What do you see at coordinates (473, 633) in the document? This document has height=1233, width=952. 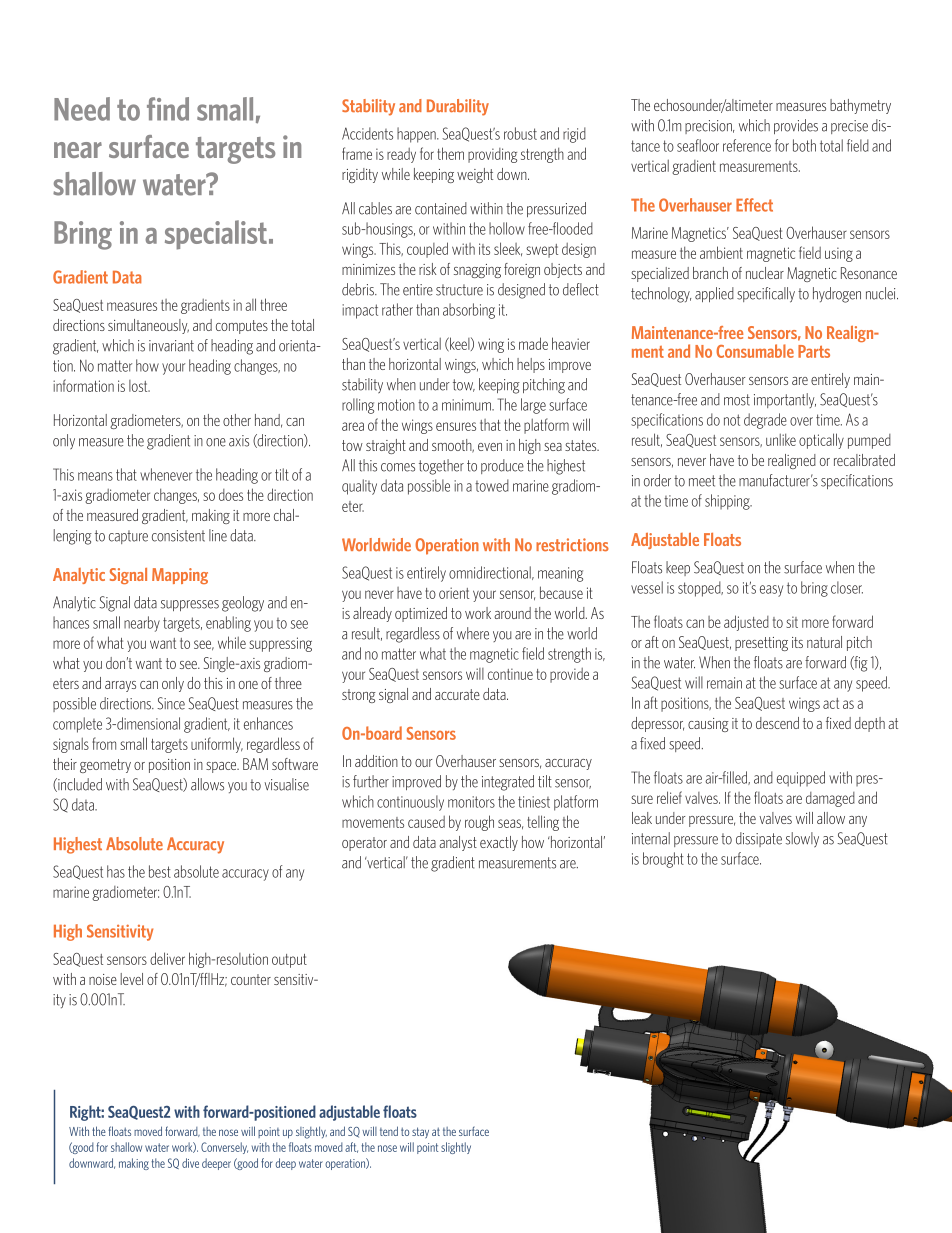 I see `where` at bounding box center [473, 633].
